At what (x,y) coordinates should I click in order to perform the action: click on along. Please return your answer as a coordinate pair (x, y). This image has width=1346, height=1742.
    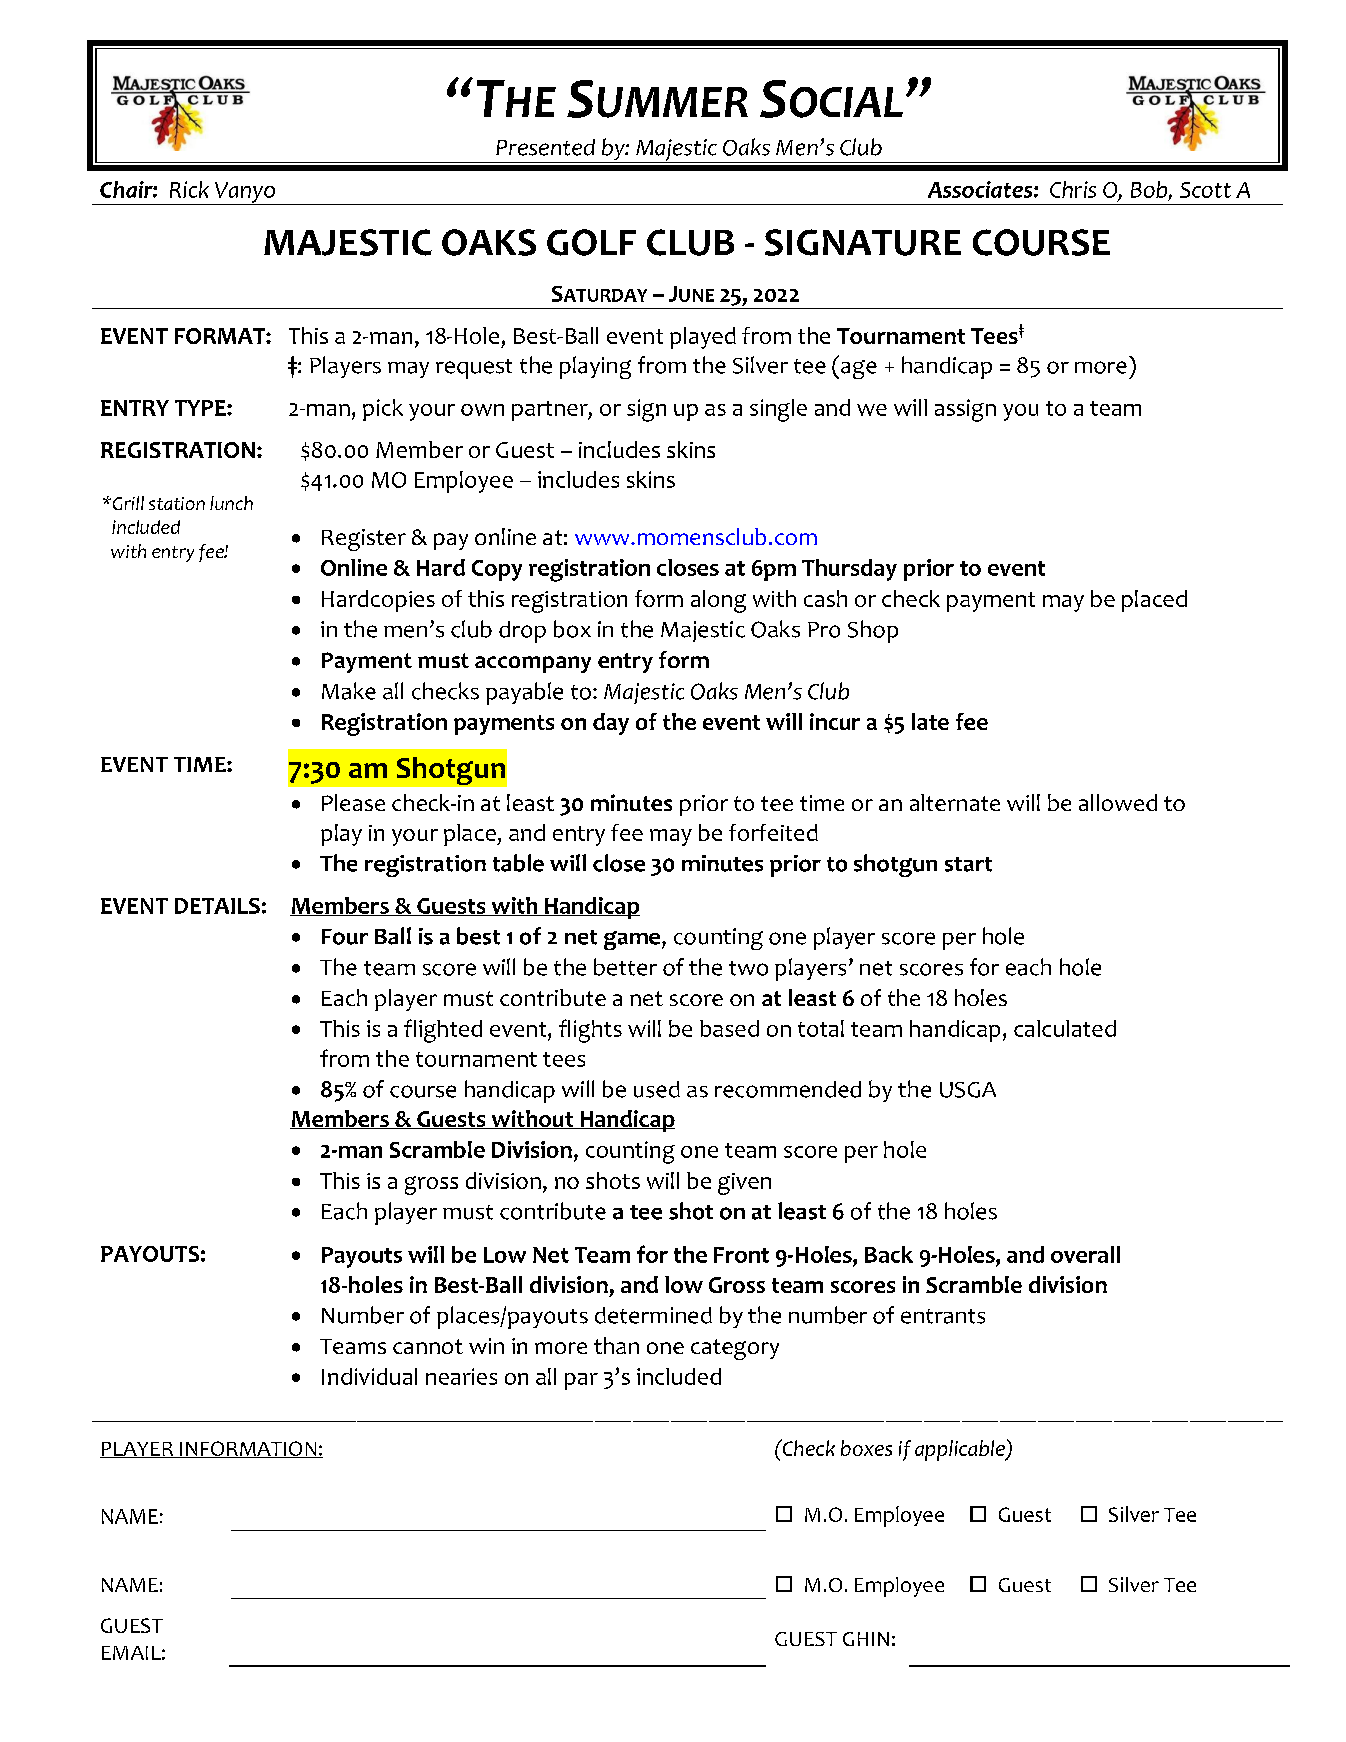
    Looking at the image, I should click on (718, 601).
